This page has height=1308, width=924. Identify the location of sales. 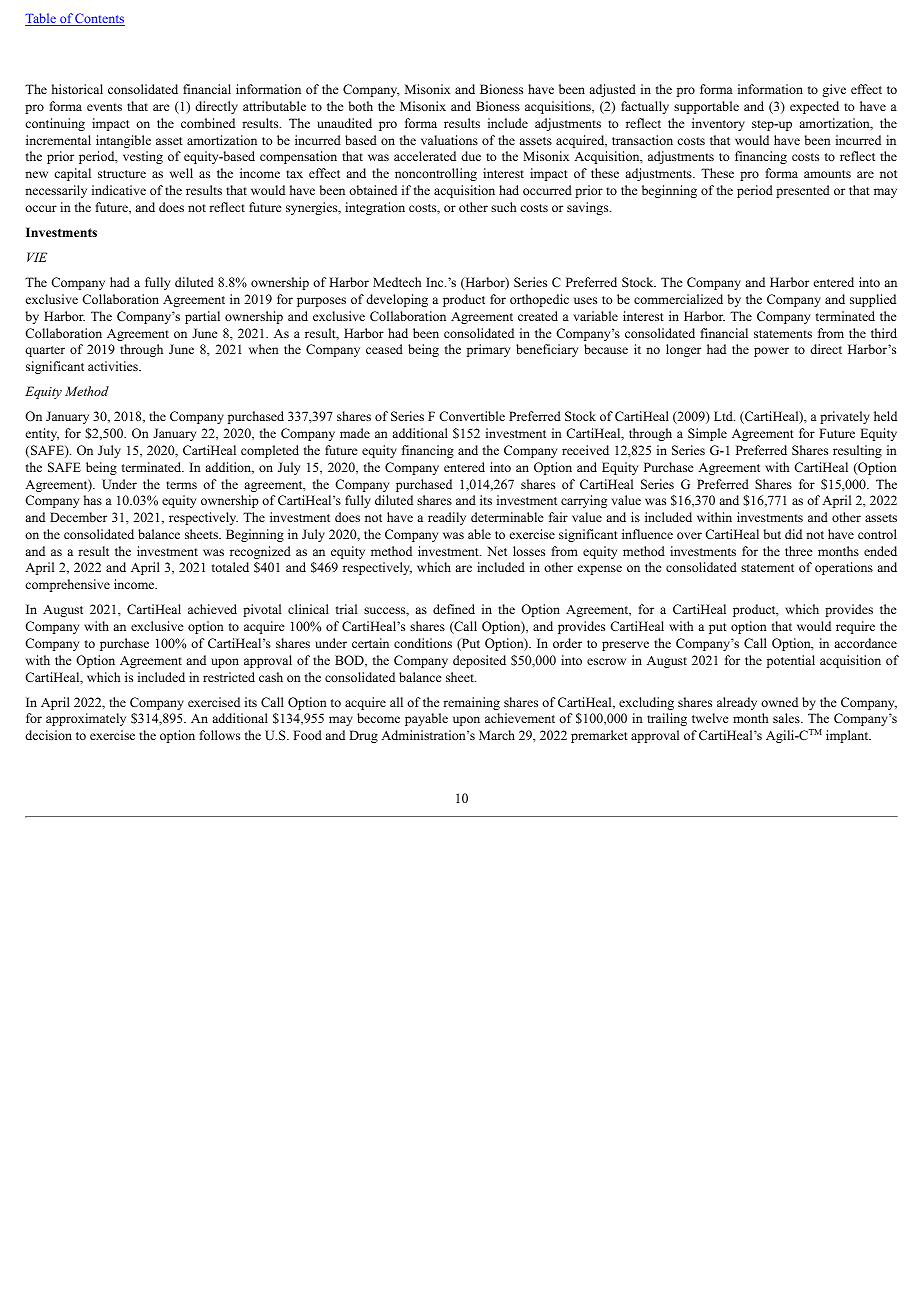
(787, 718).
